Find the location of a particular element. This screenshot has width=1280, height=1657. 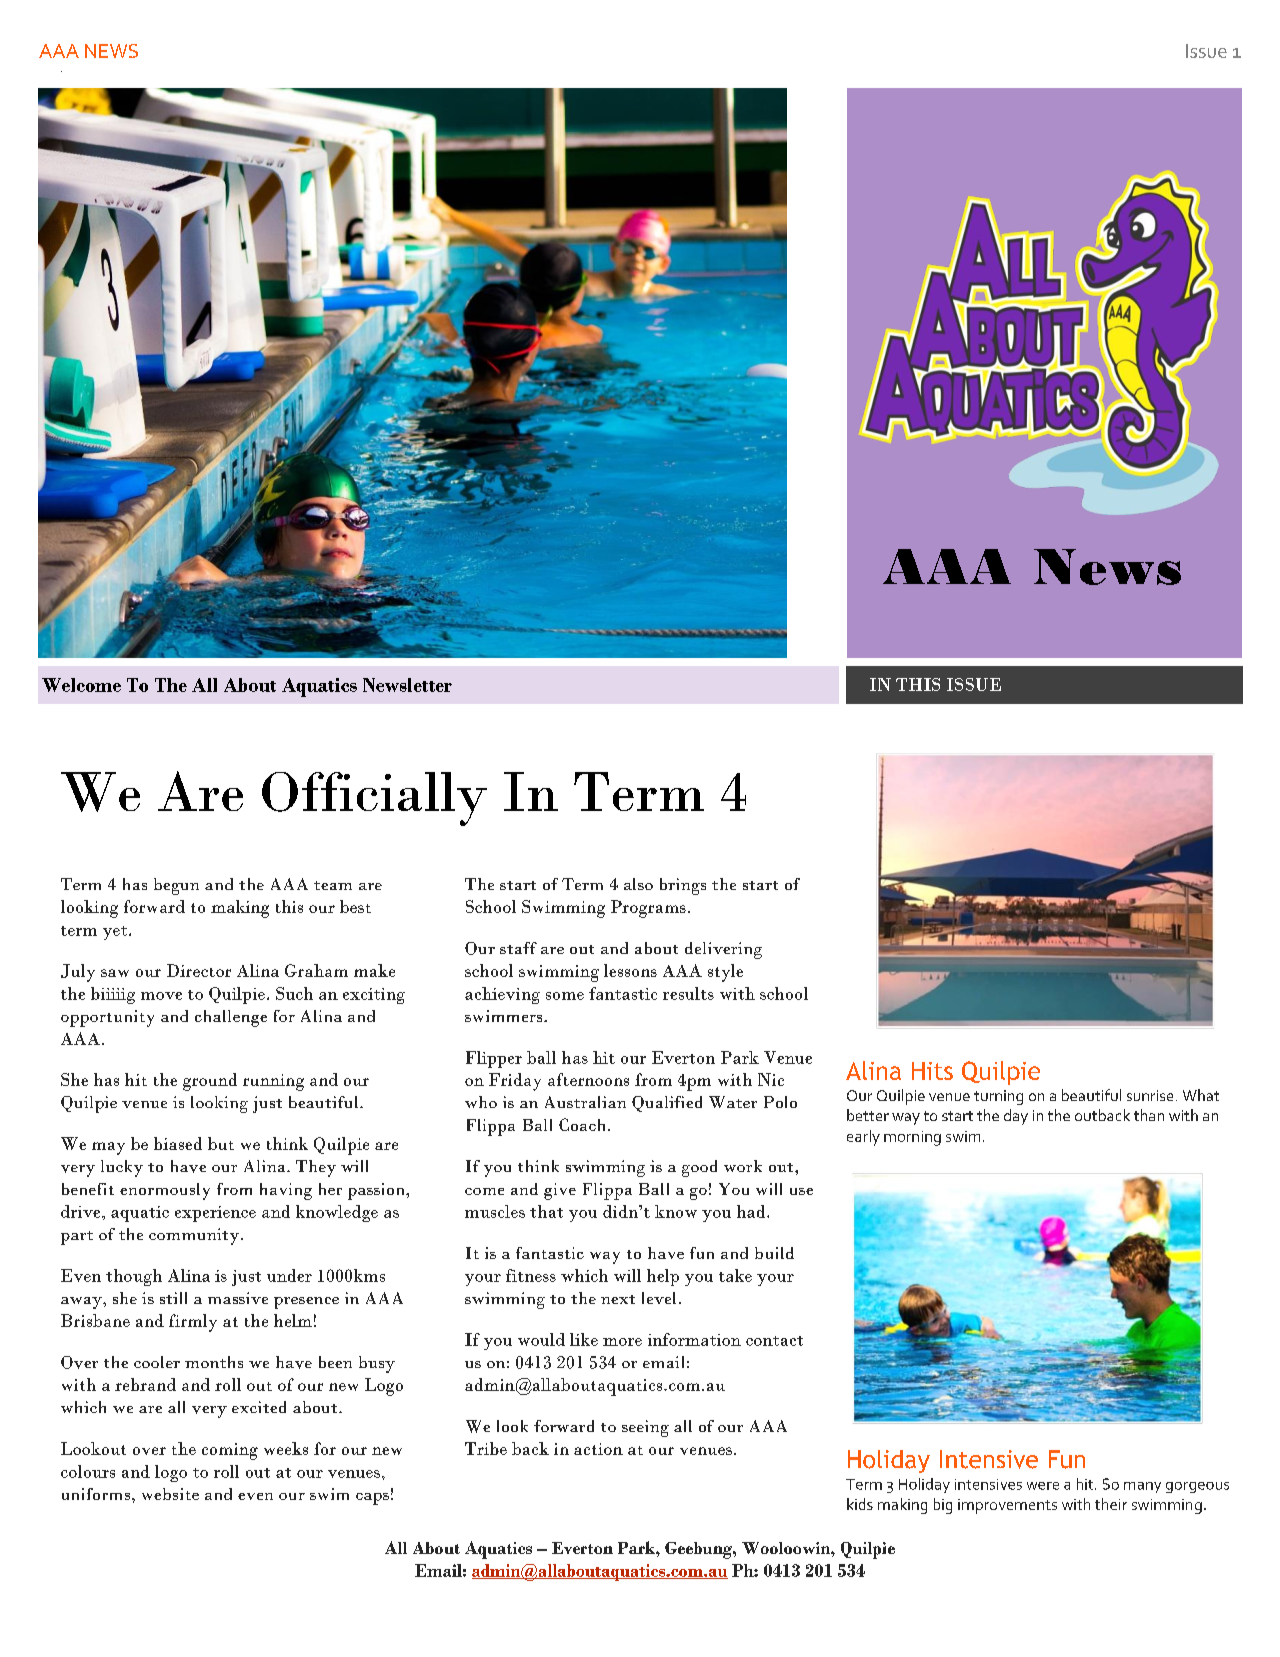

than is located at coordinates (1149, 1115).
